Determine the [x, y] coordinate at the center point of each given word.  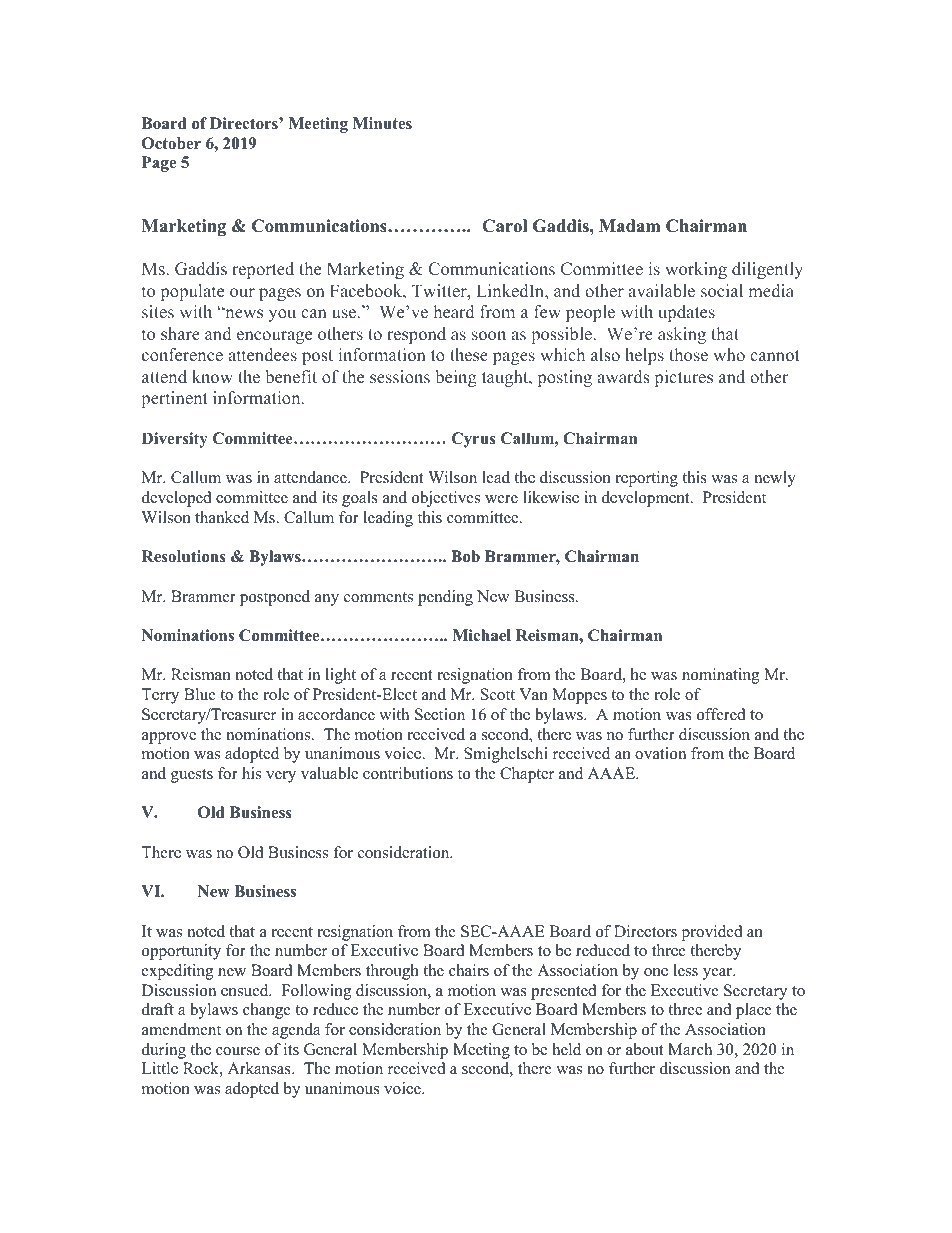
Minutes [382, 123]
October [171, 143]
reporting [647, 479]
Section [440, 714]
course [238, 1051]
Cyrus [474, 440]
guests [192, 776]
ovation [660, 753]
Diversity [175, 440]
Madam [629, 226]
